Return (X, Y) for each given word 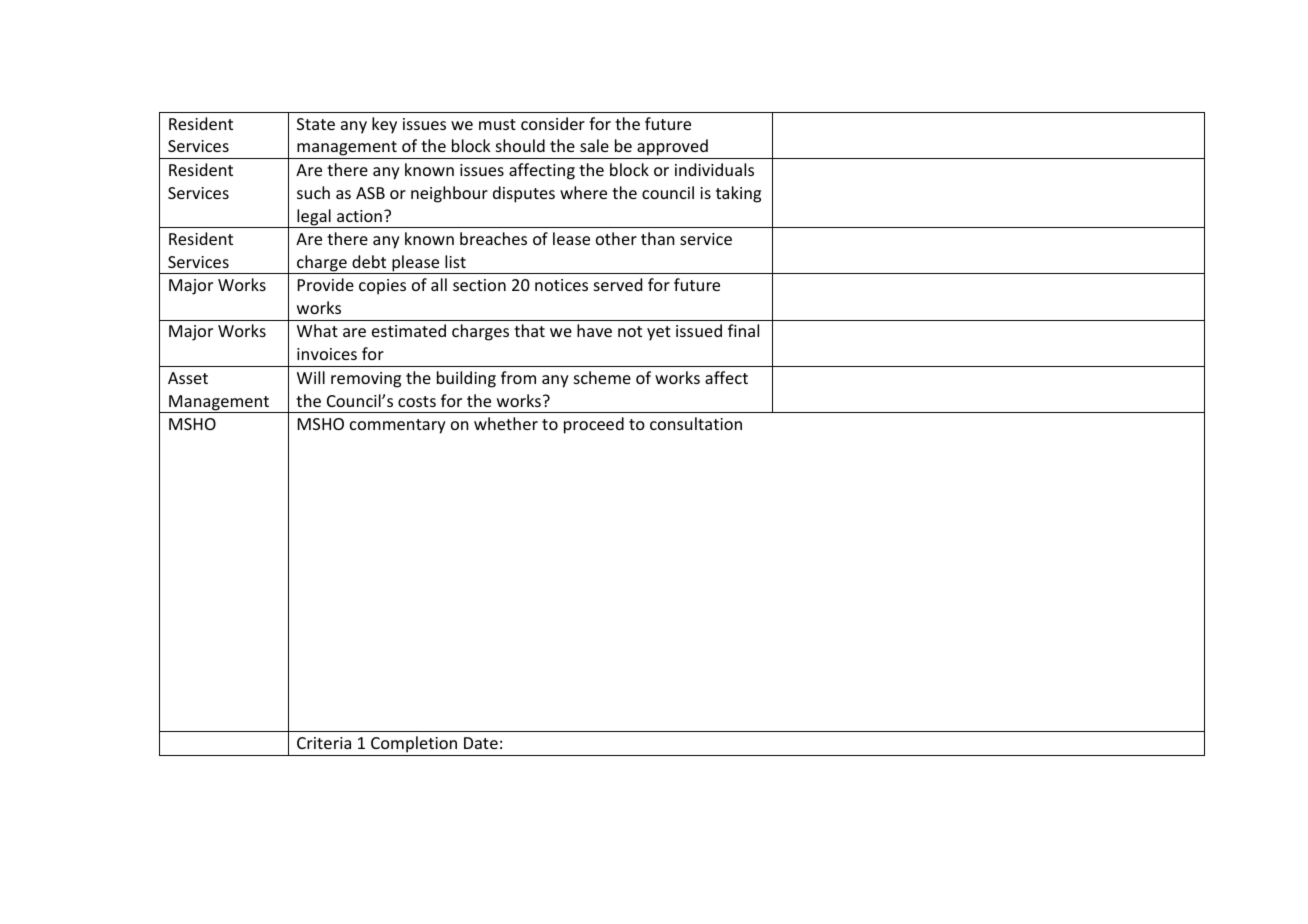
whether (506, 423)
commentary (398, 426)
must (497, 124)
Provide (326, 284)
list (455, 261)
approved (672, 149)
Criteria (324, 743)
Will (311, 377)
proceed (594, 425)
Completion (414, 744)
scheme (602, 377)
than (658, 238)
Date (481, 743)
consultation (696, 423)
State (316, 124)
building (466, 379)
